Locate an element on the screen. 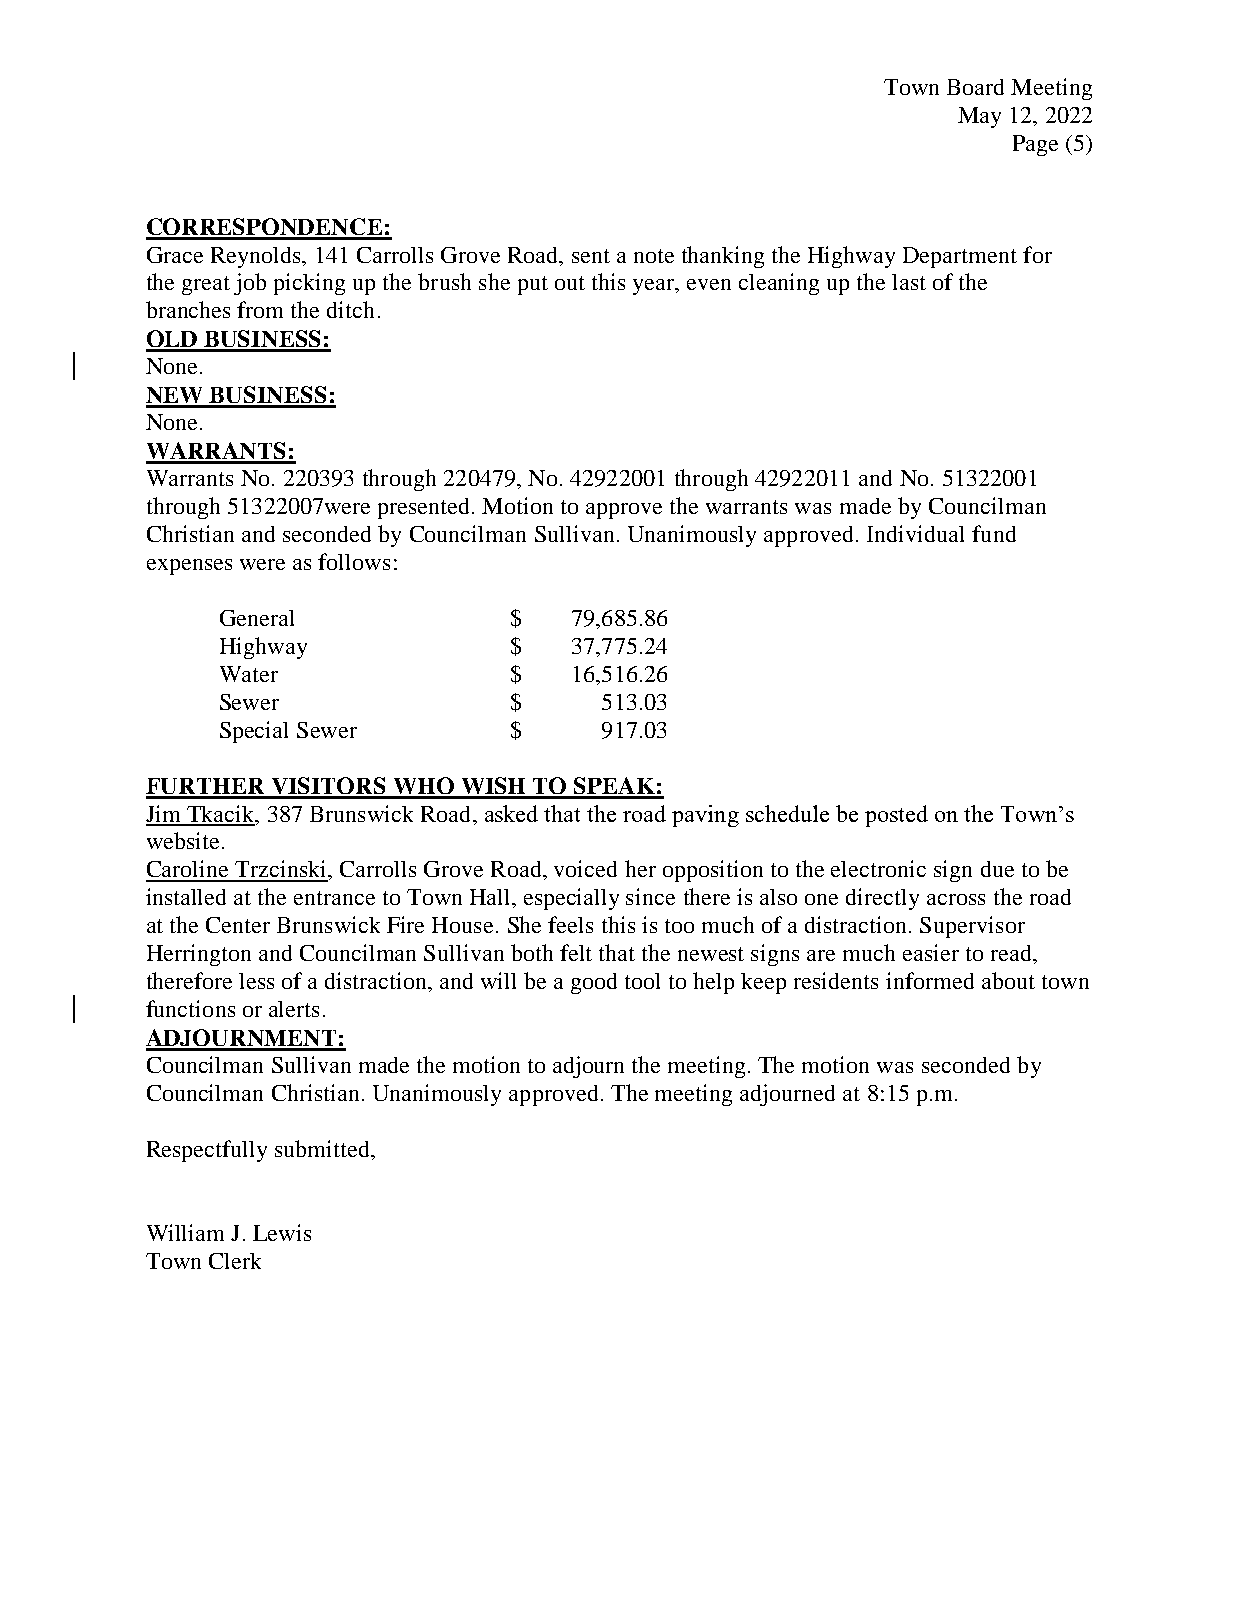 The width and height of the screenshot is (1239, 1604). Reynolds is located at coordinates (257, 257).
